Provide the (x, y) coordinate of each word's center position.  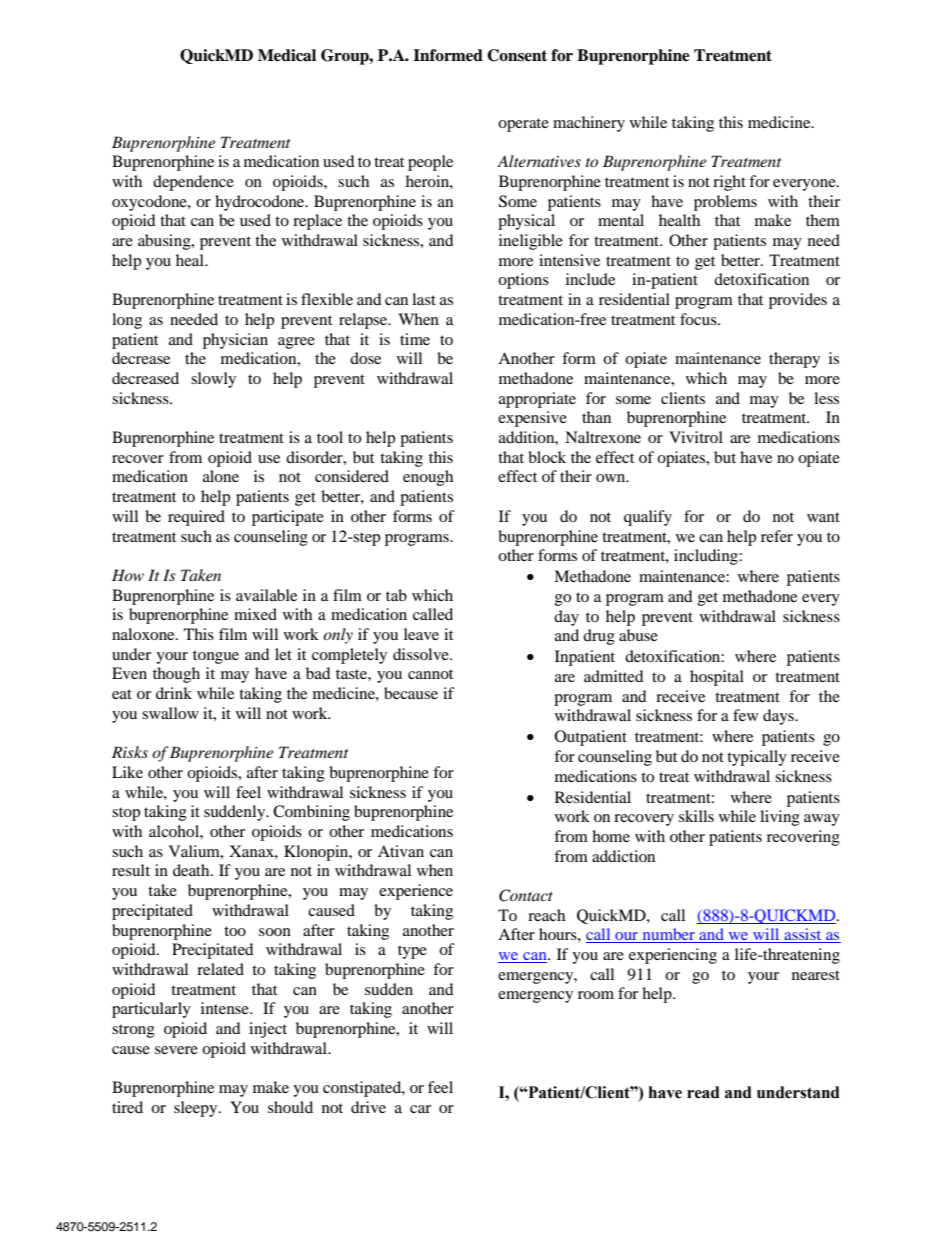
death (192, 870)
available (266, 595)
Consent (517, 55)
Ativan (401, 851)
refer (777, 536)
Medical (287, 55)
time (415, 339)
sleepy (197, 1109)
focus (699, 319)
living (780, 818)
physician (235, 341)
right (729, 183)
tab (396, 595)
